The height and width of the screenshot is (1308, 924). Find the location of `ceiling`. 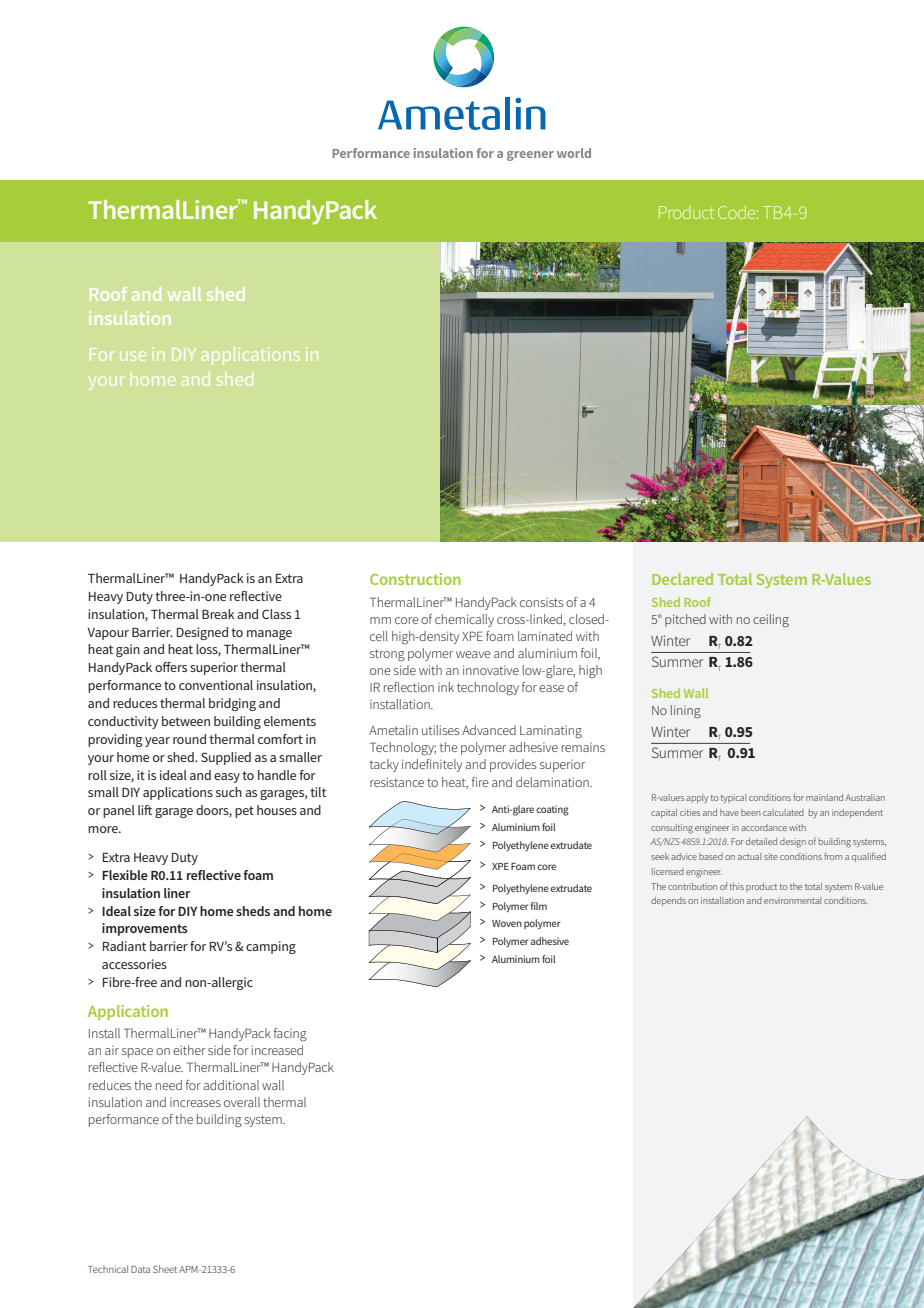

ceiling is located at coordinates (771, 620).
